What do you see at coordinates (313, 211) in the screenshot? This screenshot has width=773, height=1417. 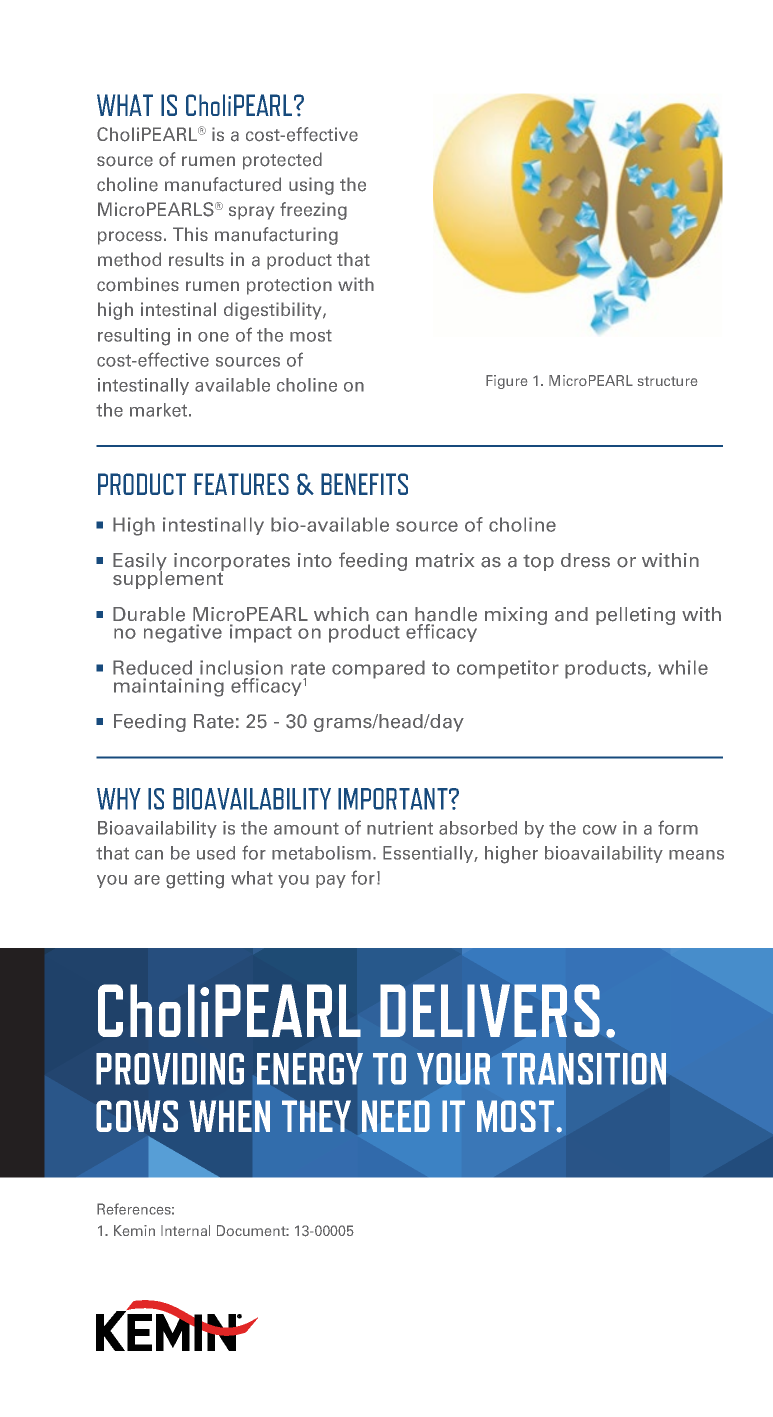 I see `freezing` at bounding box center [313, 211].
